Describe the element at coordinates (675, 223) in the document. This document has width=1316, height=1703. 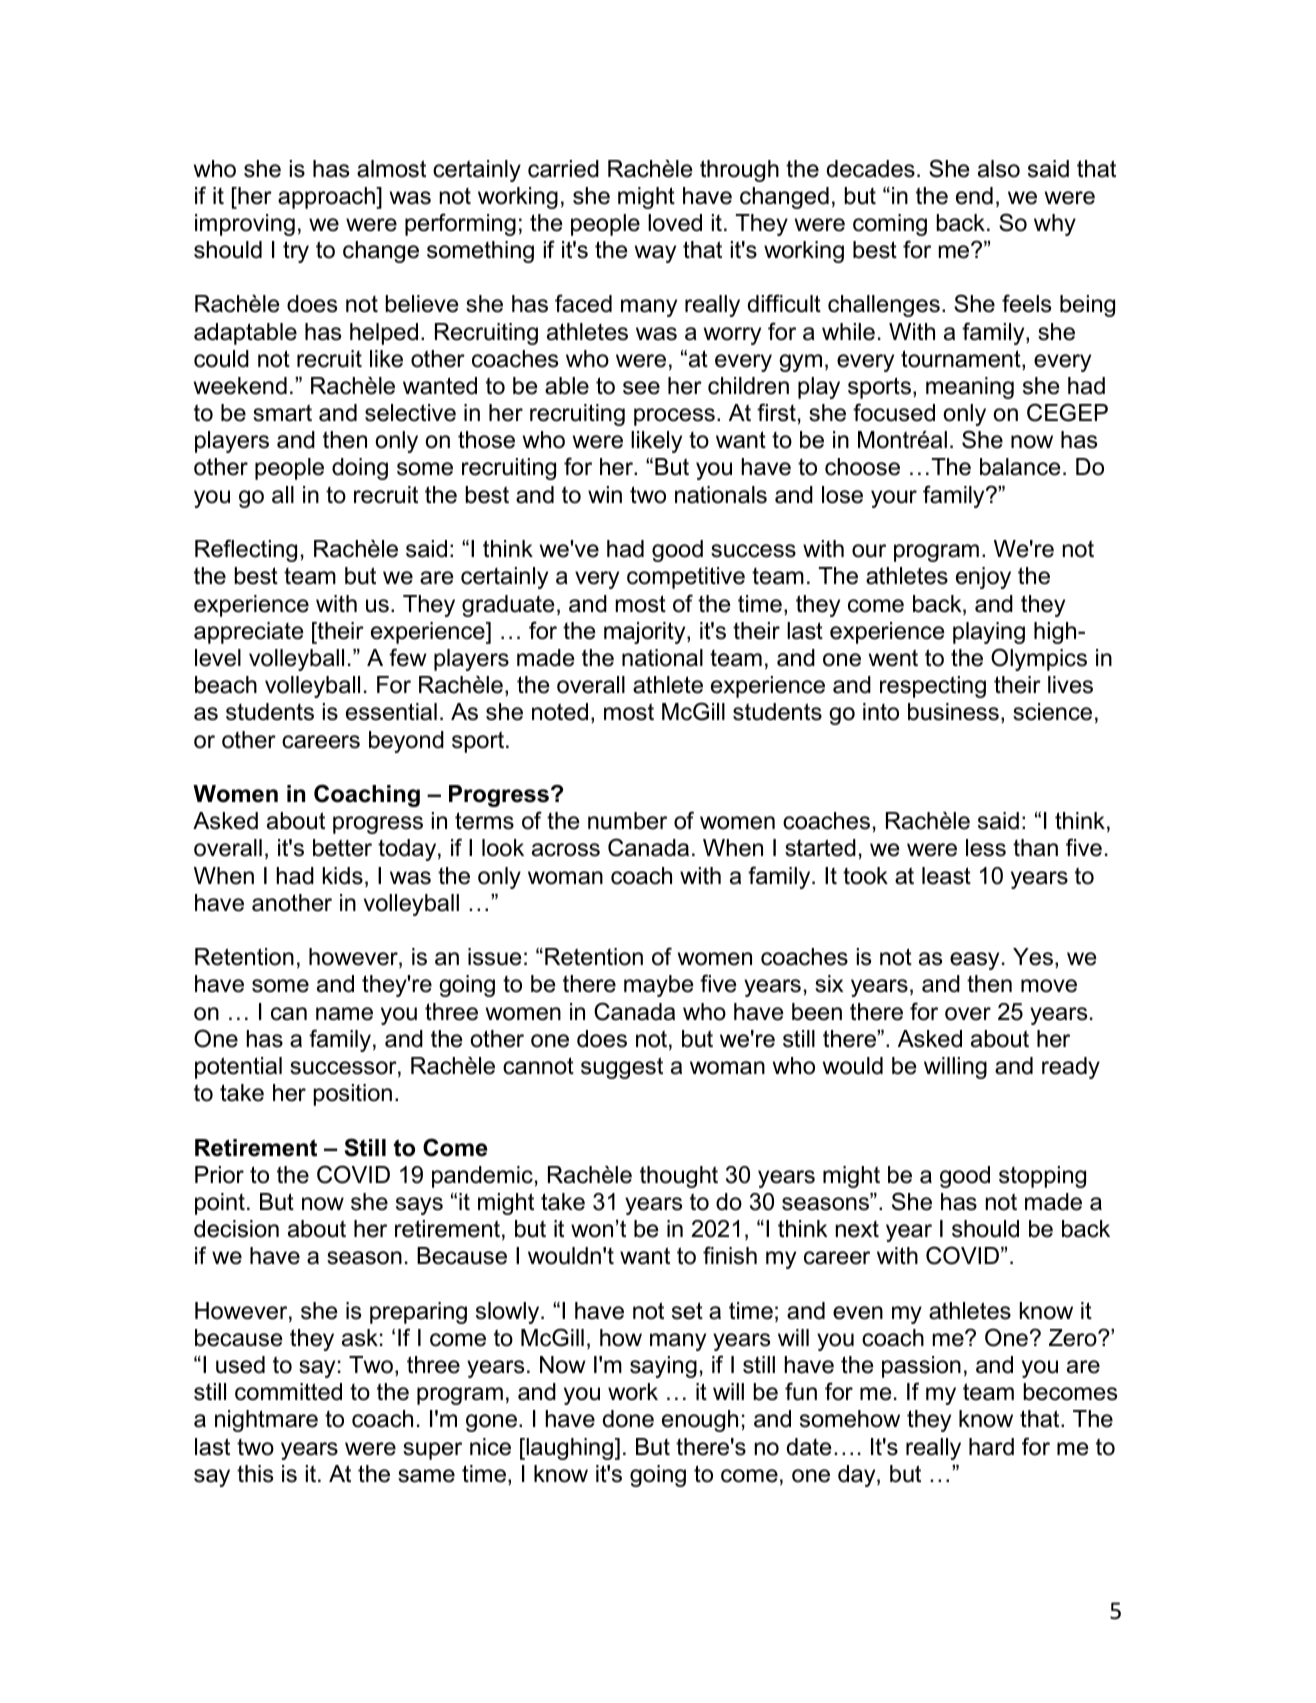
I see `loved` at that location.
